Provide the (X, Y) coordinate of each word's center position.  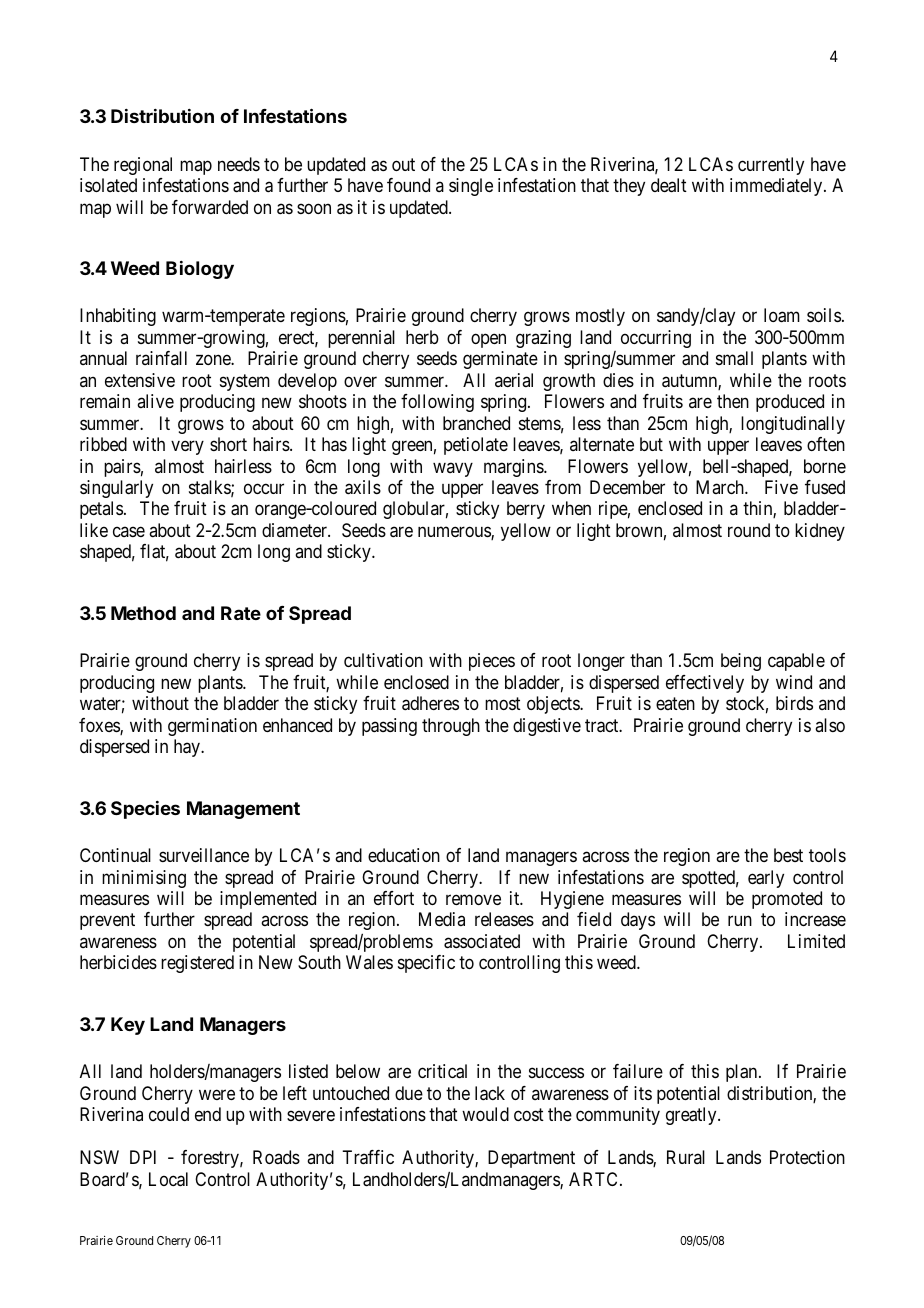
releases (504, 919)
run (740, 921)
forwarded (210, 207)
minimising (144, 879)
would (485, 1114)
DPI (143, 1157)
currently (771, 166)
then (733, 401)
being (741, 662)
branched (476, 423)
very (187, 448)
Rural (686, 1157)
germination (212, 727)
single (471, 187)
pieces (492, 662)
